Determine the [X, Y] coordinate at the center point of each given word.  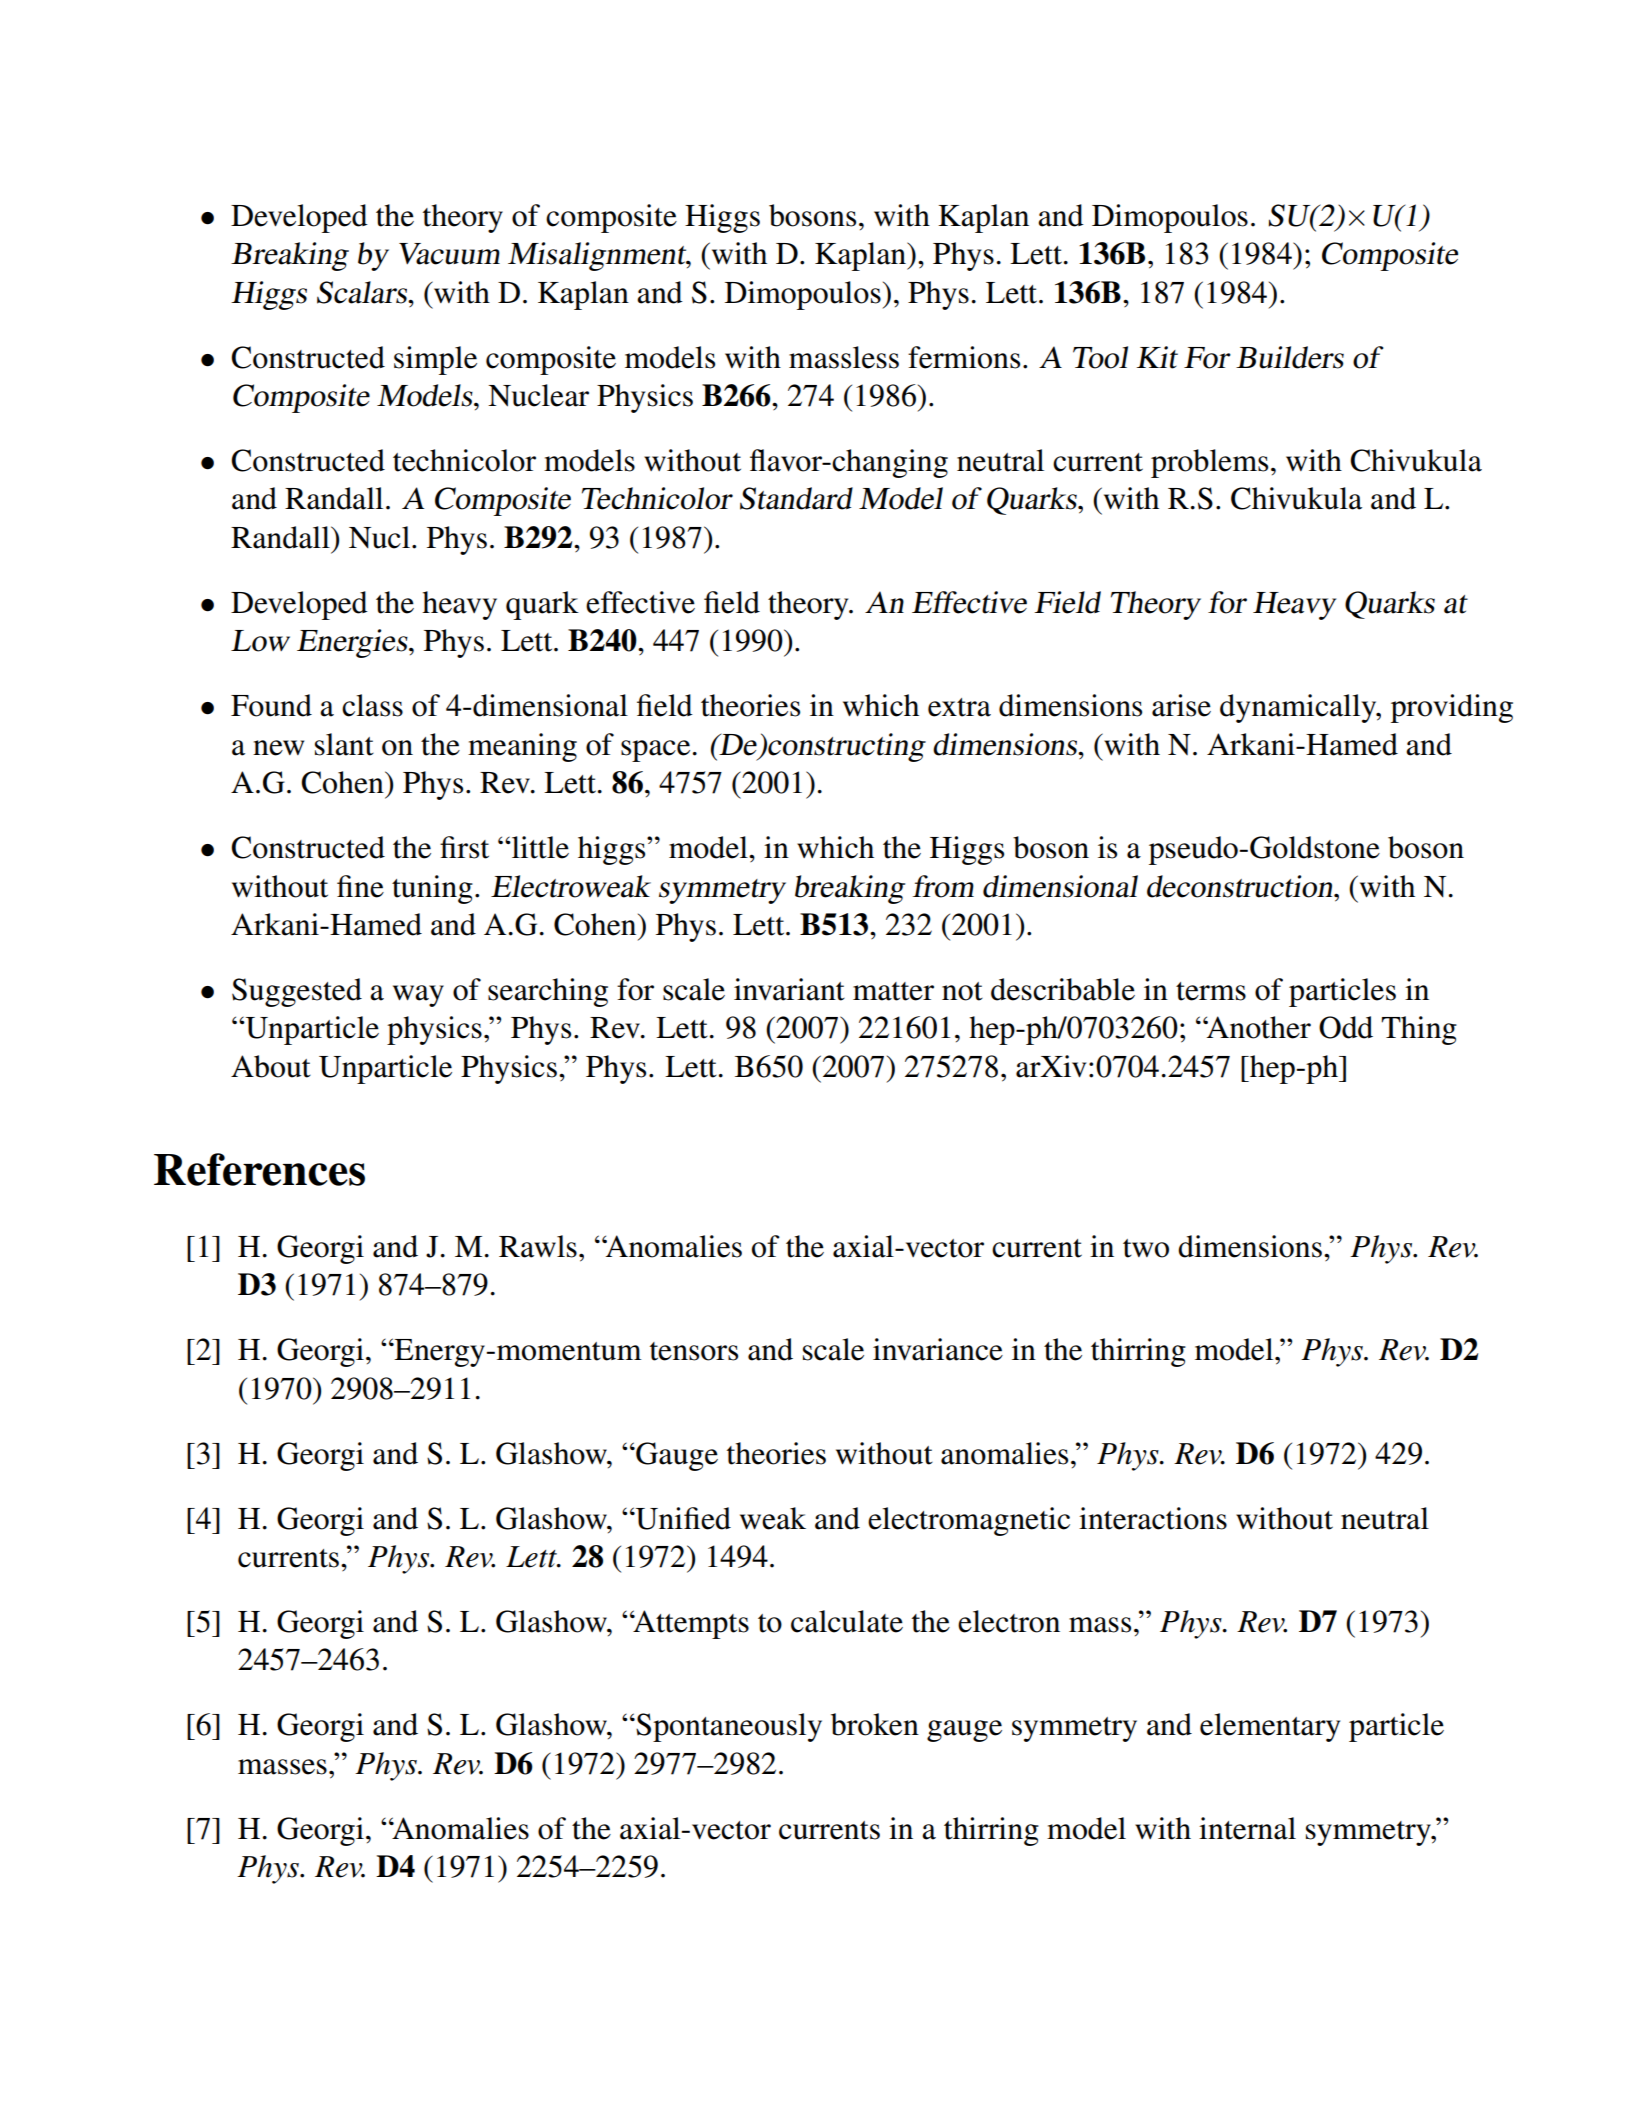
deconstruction [1241, 886]
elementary [1270, 1727]
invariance [938, 1349]
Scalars [363, 292]
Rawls [538, 1246]
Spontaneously [729, 1727]
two [1146, 1248]
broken [875, 1724]
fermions [964, 357]
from [943, 886]
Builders [1290, 357]
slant [344, 744]
